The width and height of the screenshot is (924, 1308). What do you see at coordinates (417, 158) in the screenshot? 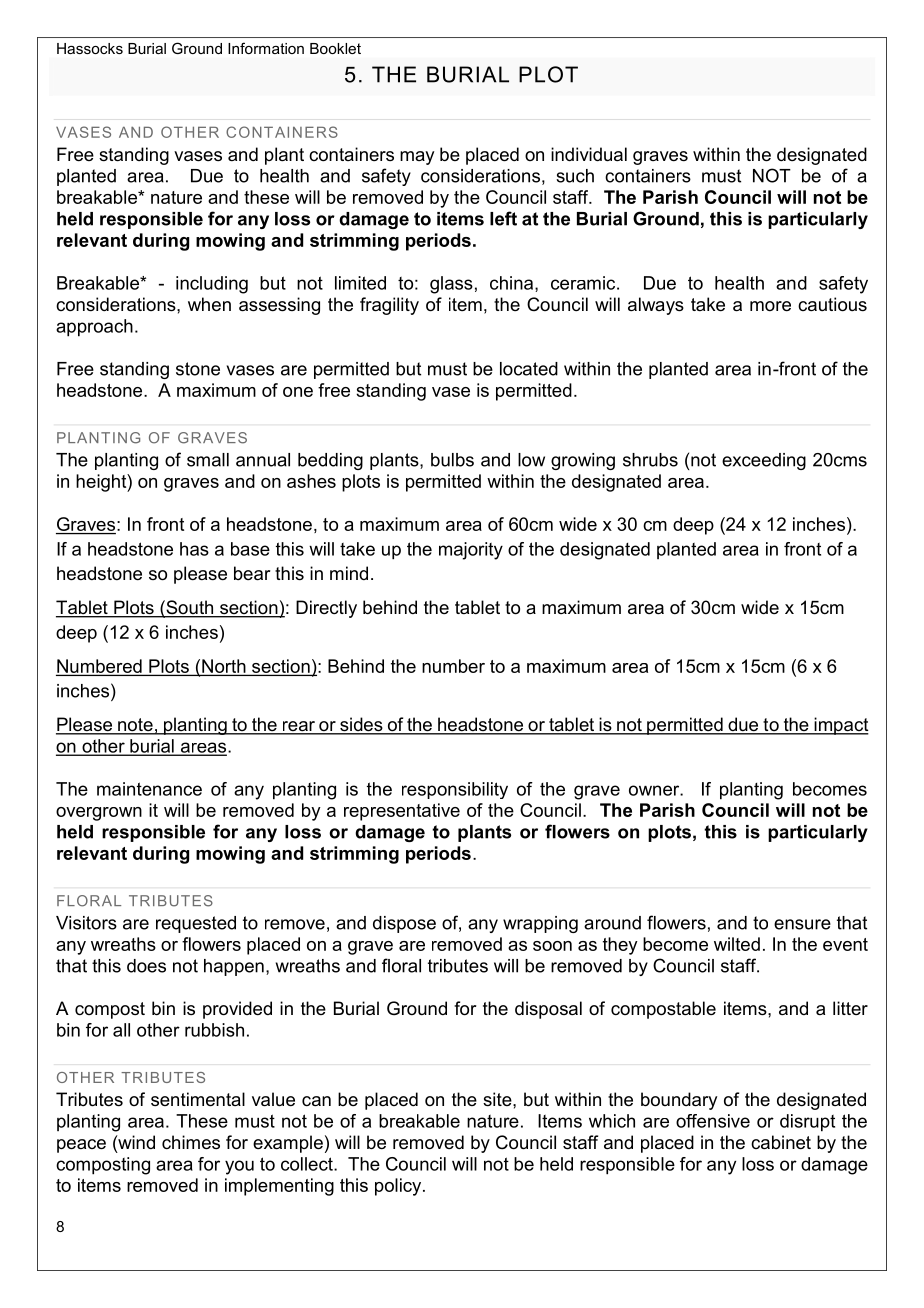
I see `may` at bounding box center [417, 158].
